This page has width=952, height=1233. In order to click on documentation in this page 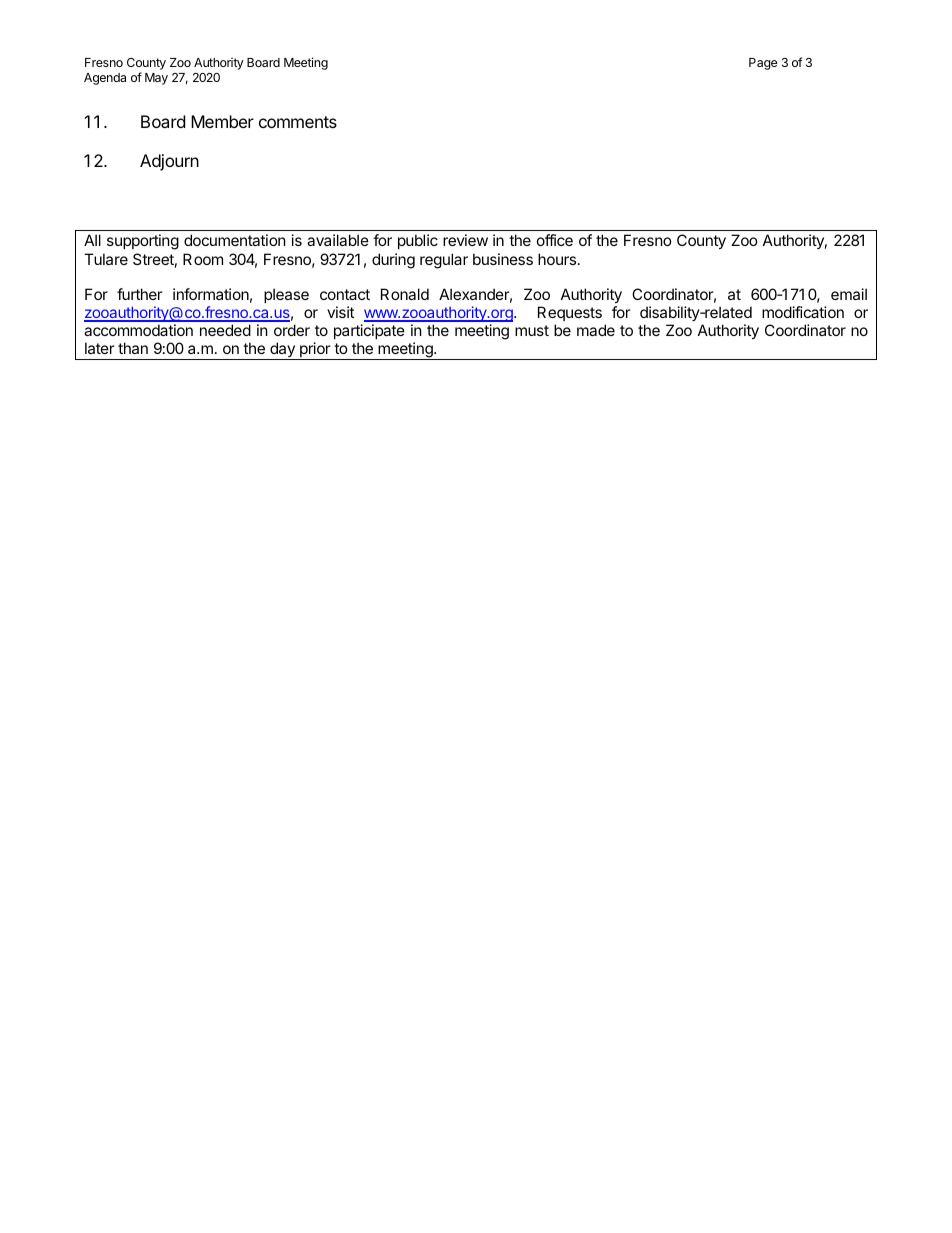, I will do `click(235, 240)`.
